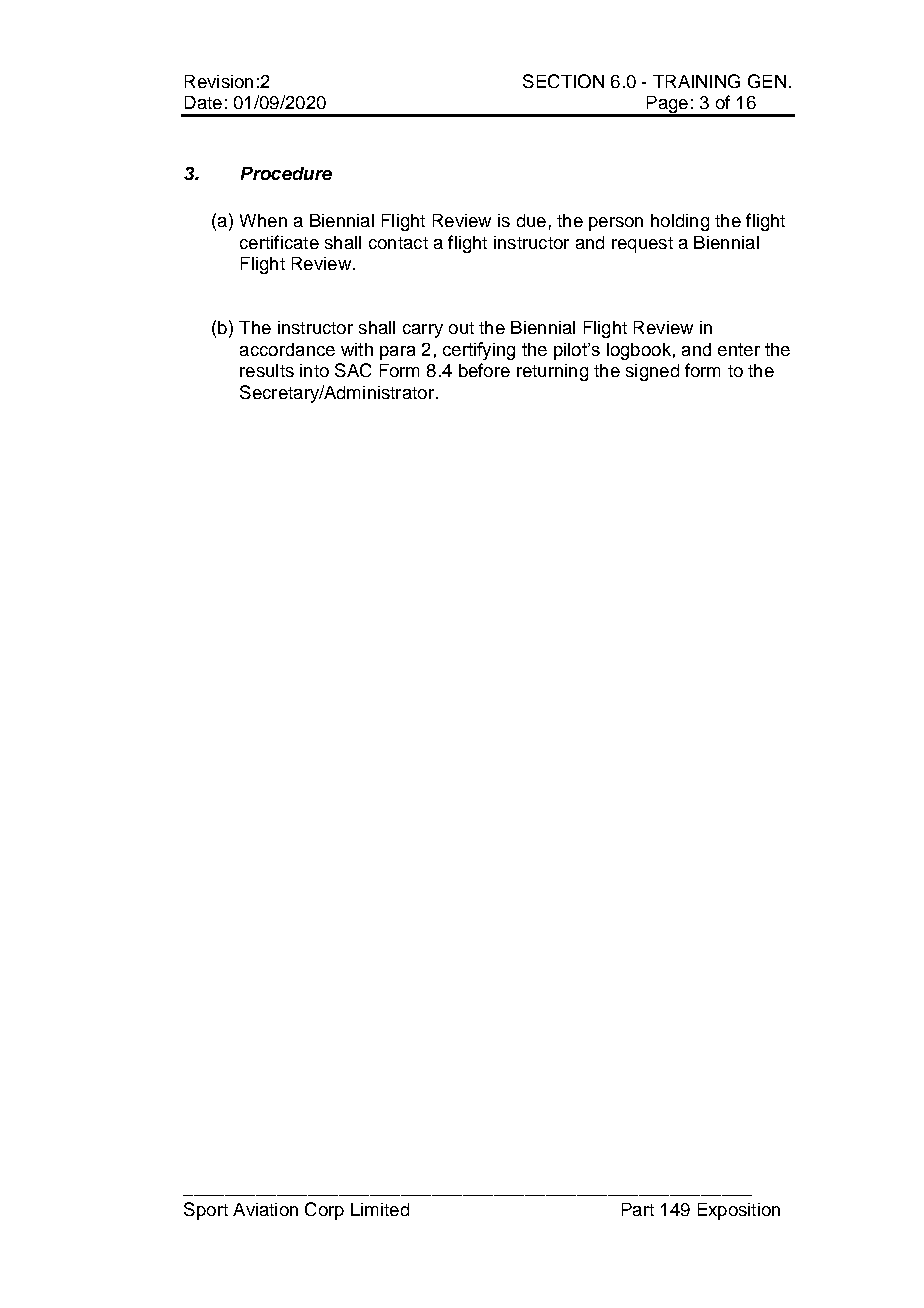 This image has width=924, height=1308. I want to click on Procedure, so click(286, 173).
